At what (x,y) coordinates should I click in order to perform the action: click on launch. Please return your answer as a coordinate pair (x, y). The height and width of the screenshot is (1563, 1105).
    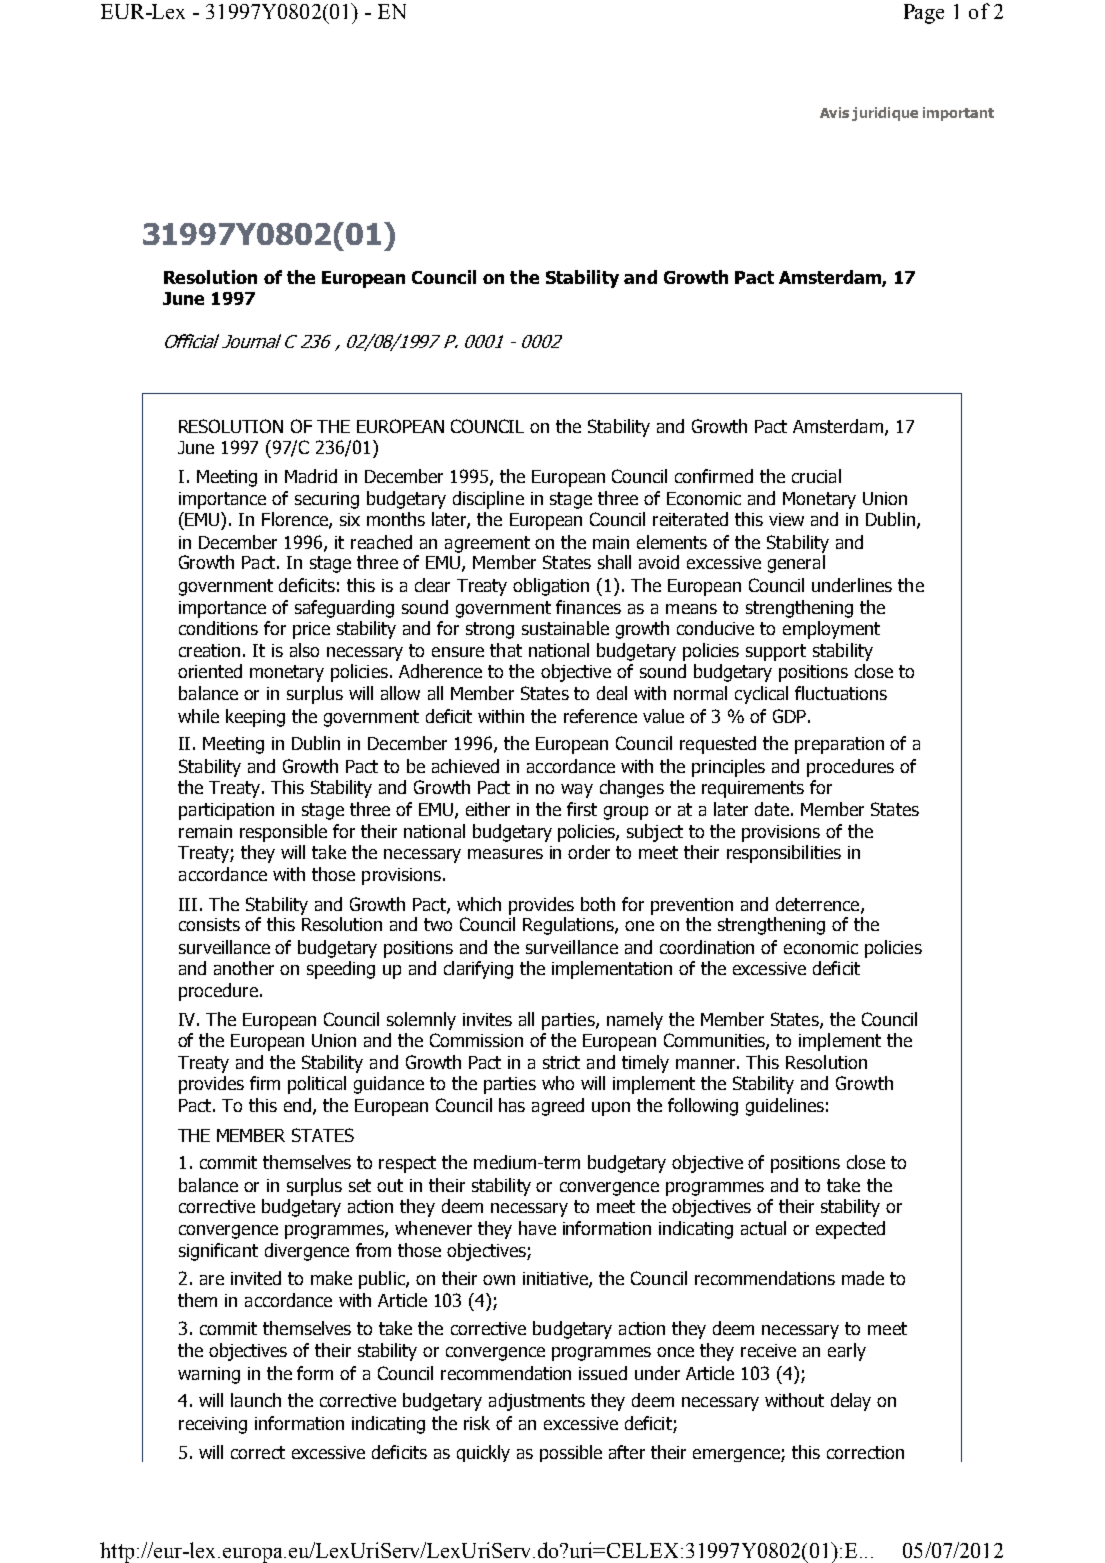
    Looking at the image, I should click on (256, 1400).
